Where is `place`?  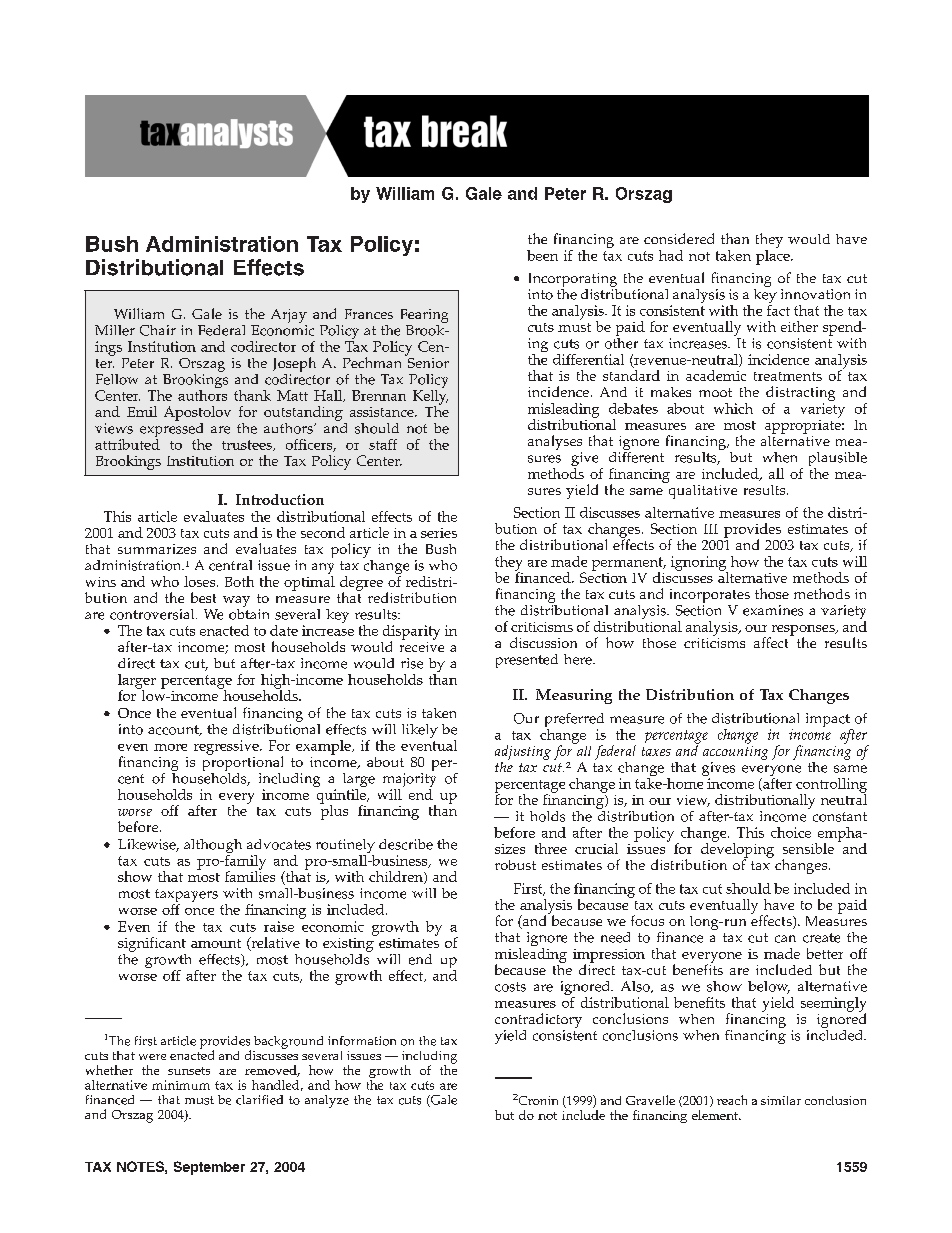
place is located at coordinates (774, 256).
